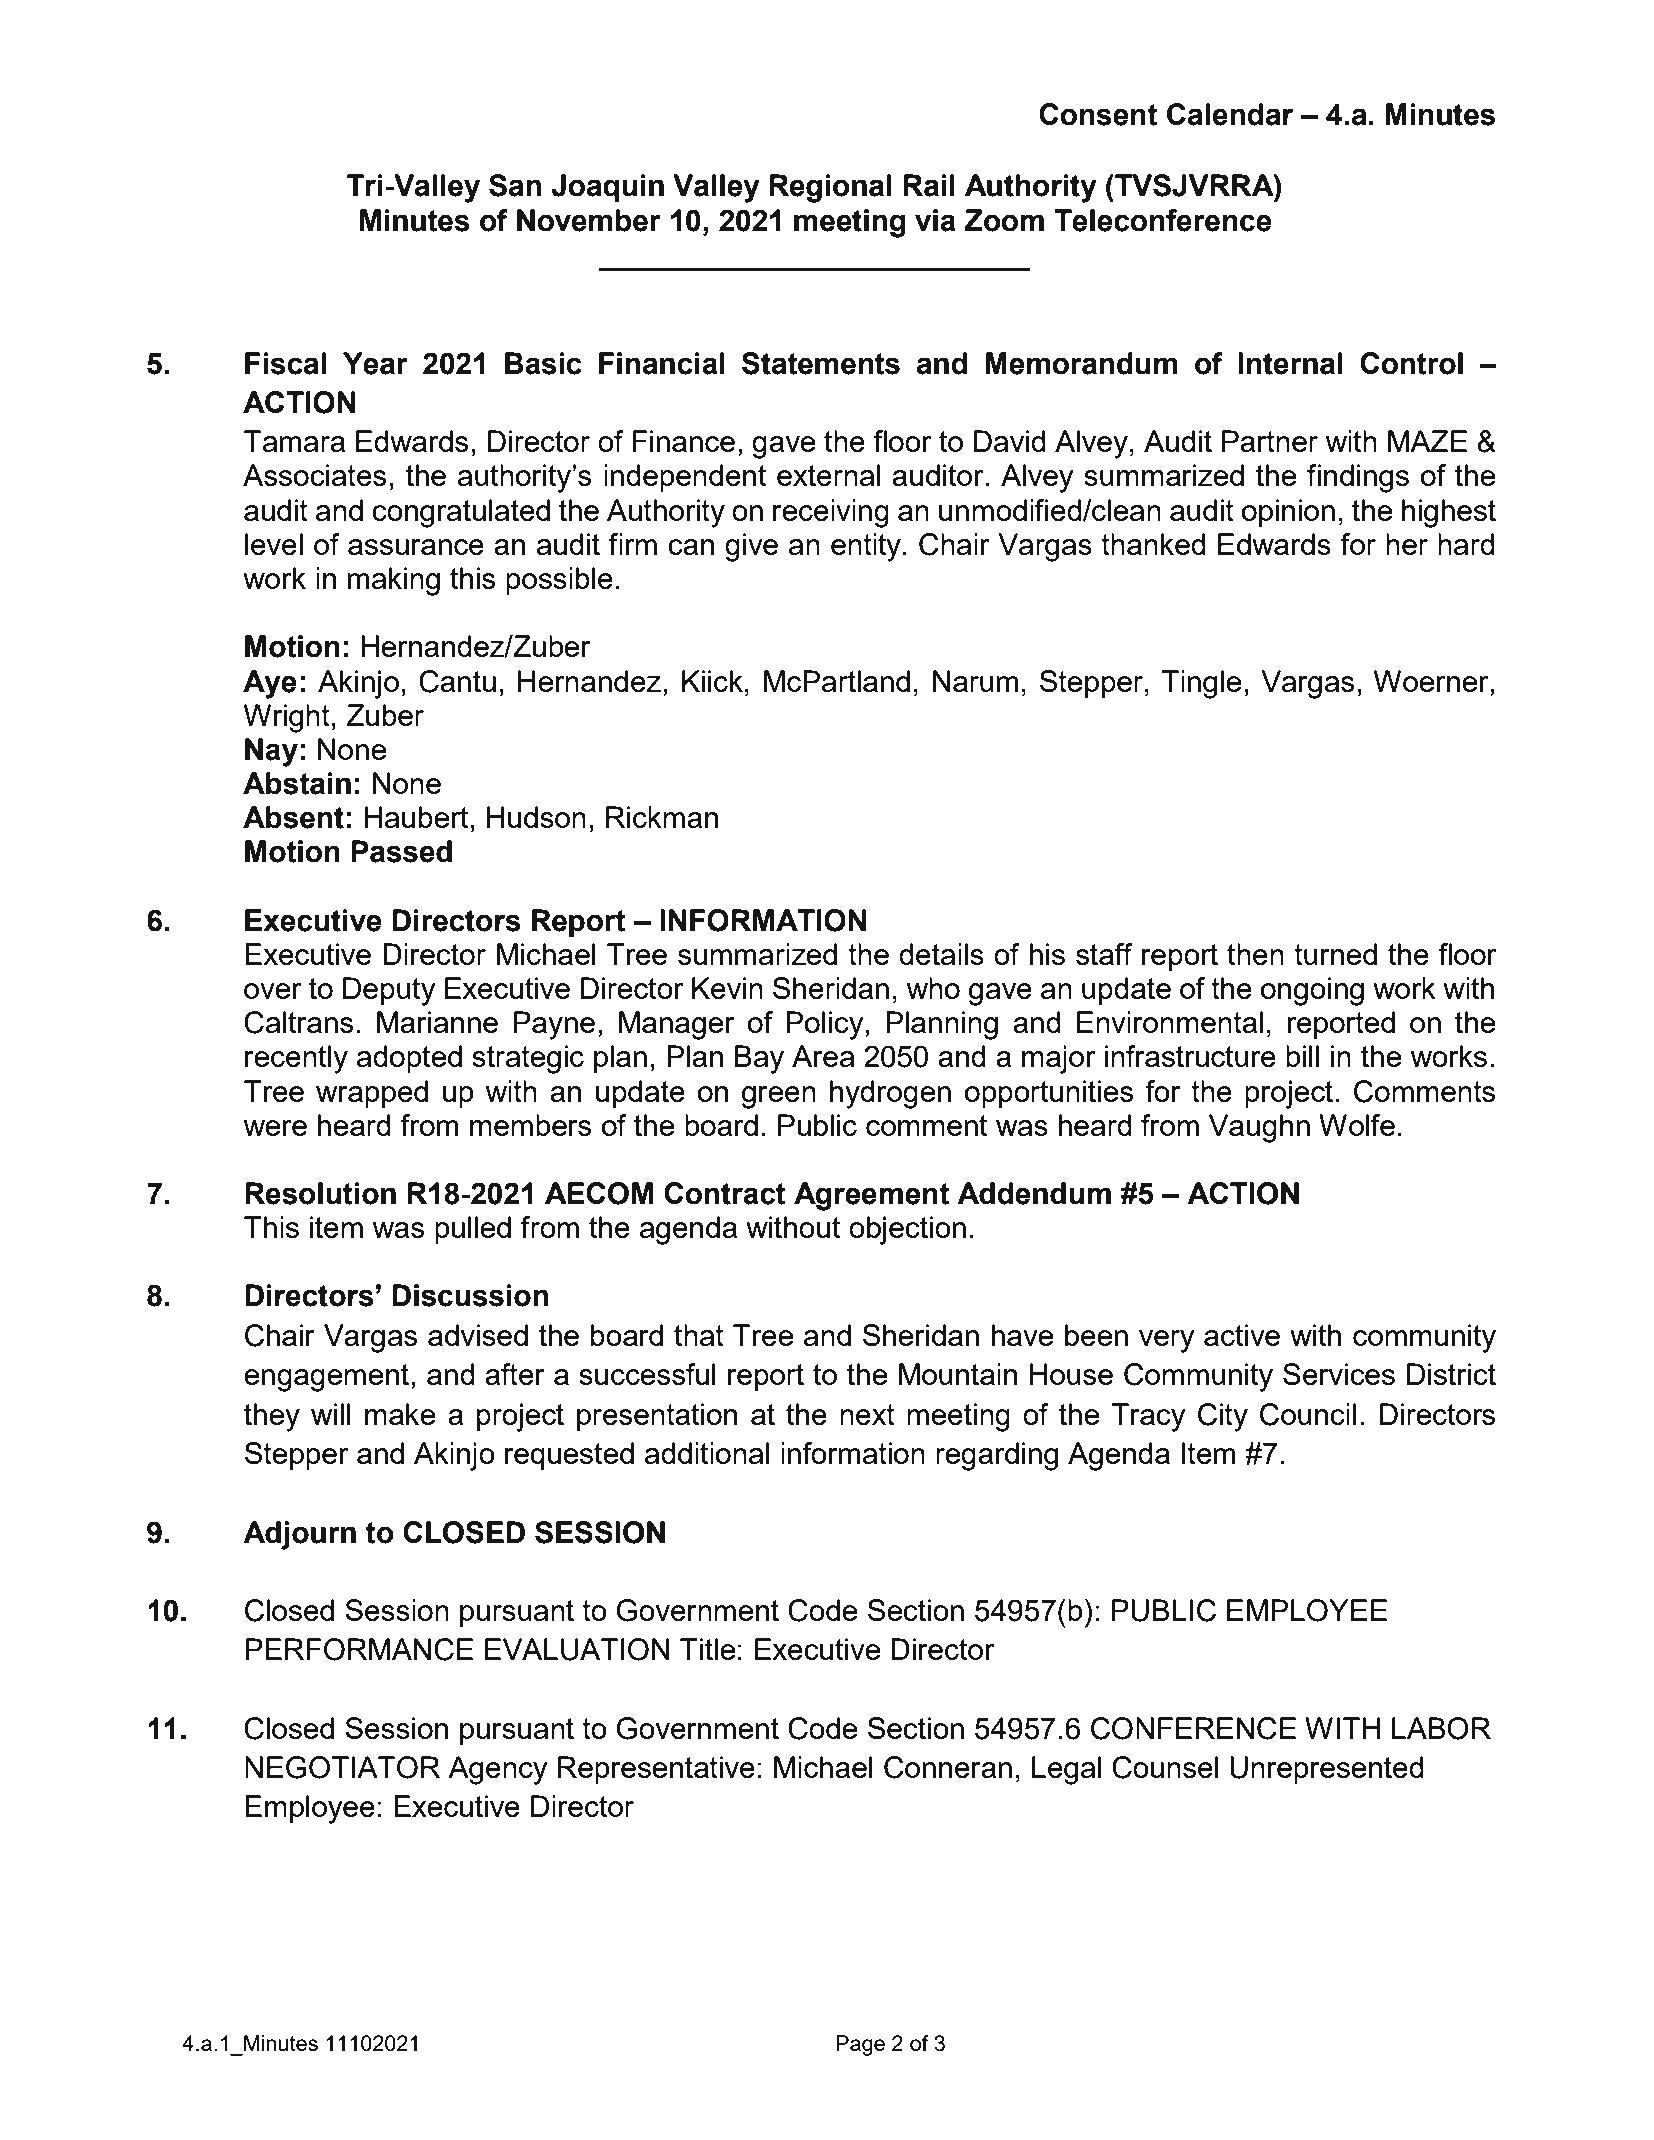 This screenshot has width=1654, height=2140. What do you see at coordinates (400, 1414) in the screenshot?
I see `make` at bounding box center [400, 1414].
